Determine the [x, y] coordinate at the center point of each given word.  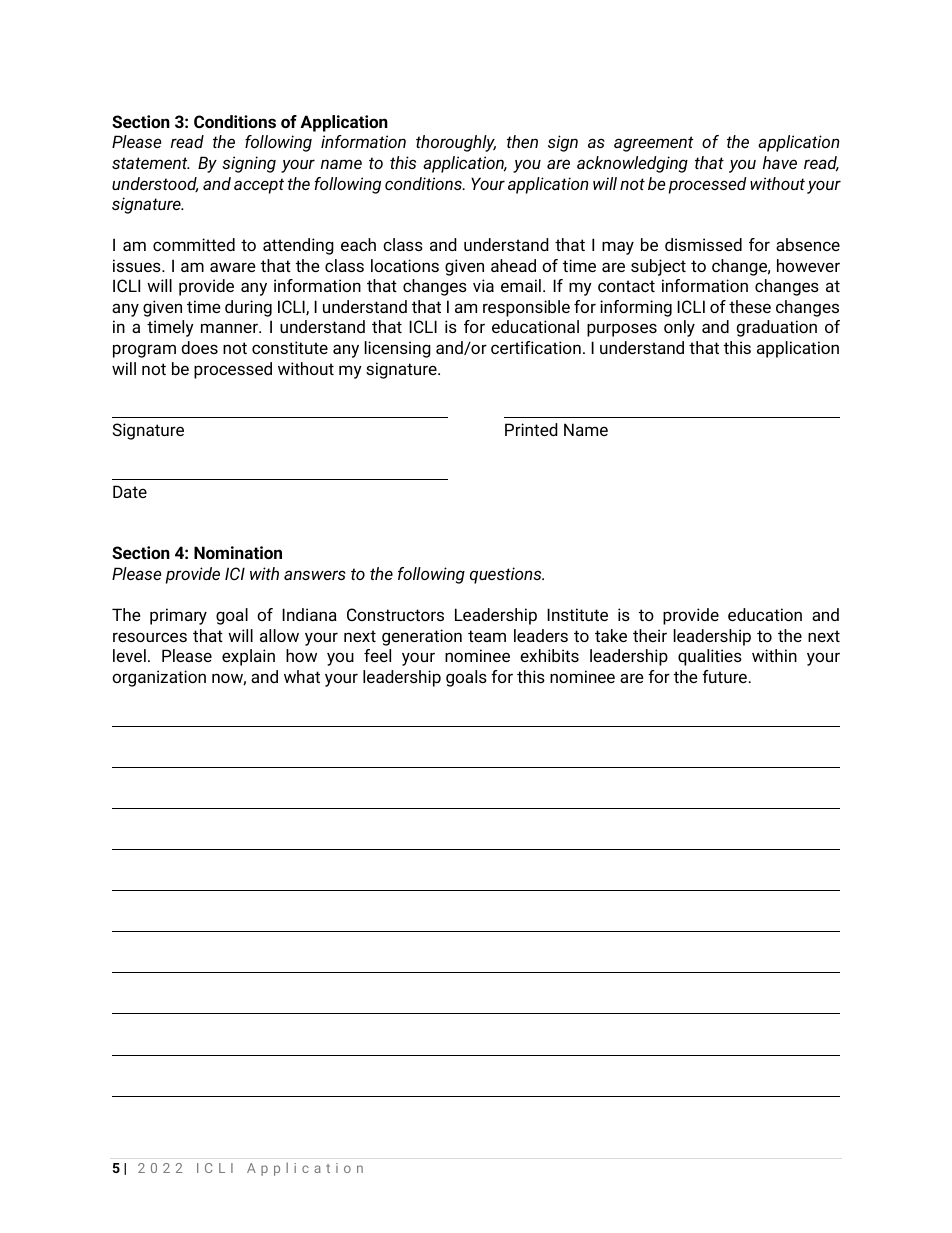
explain [248, 657]
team [487, 636]
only [679, 328]
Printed [531, 429]
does [199, 347]
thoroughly [456, 143]
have [780, 162]
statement [151, 163]
